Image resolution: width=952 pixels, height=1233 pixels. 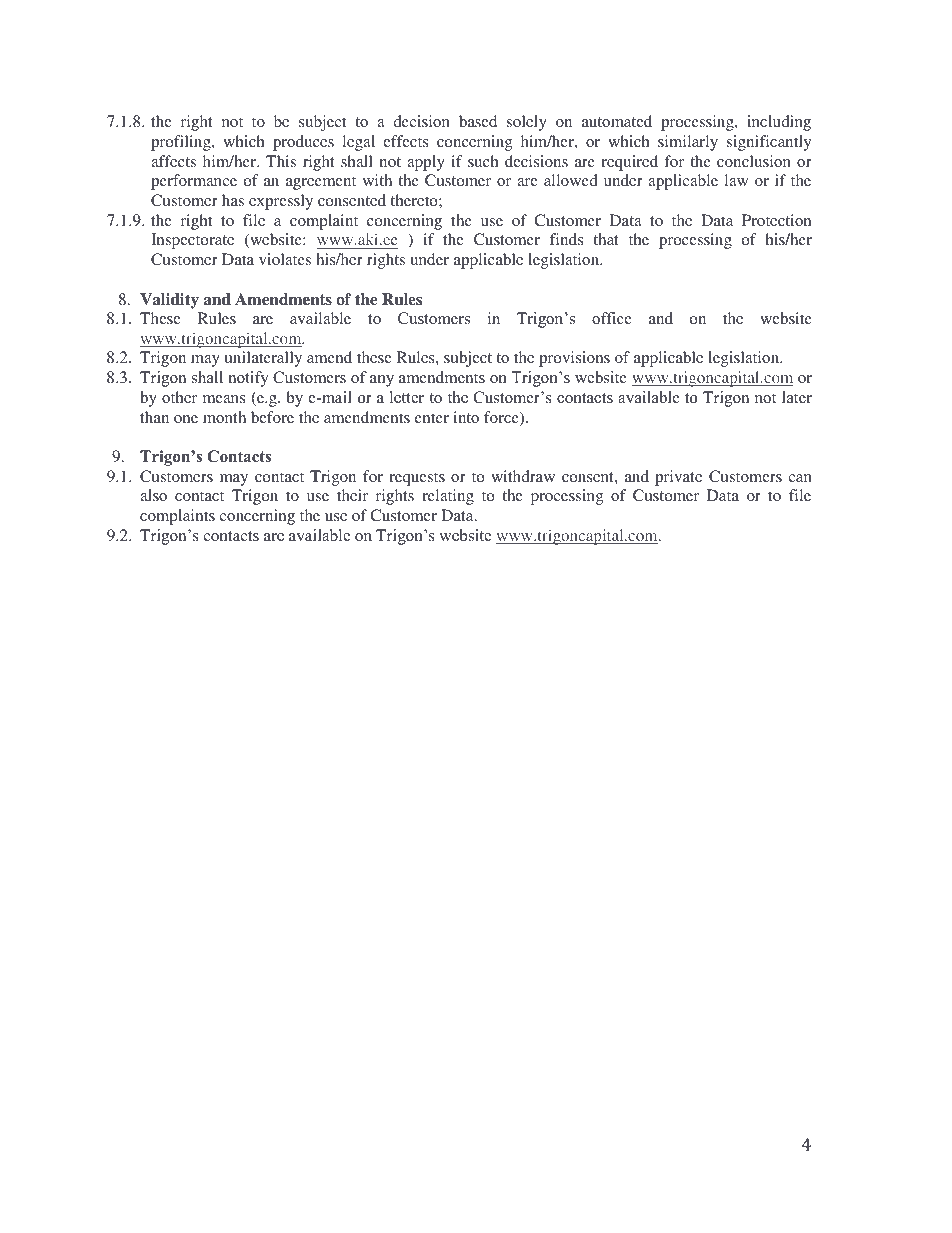 I want to click on provisions, so click(x=574, y=359).
